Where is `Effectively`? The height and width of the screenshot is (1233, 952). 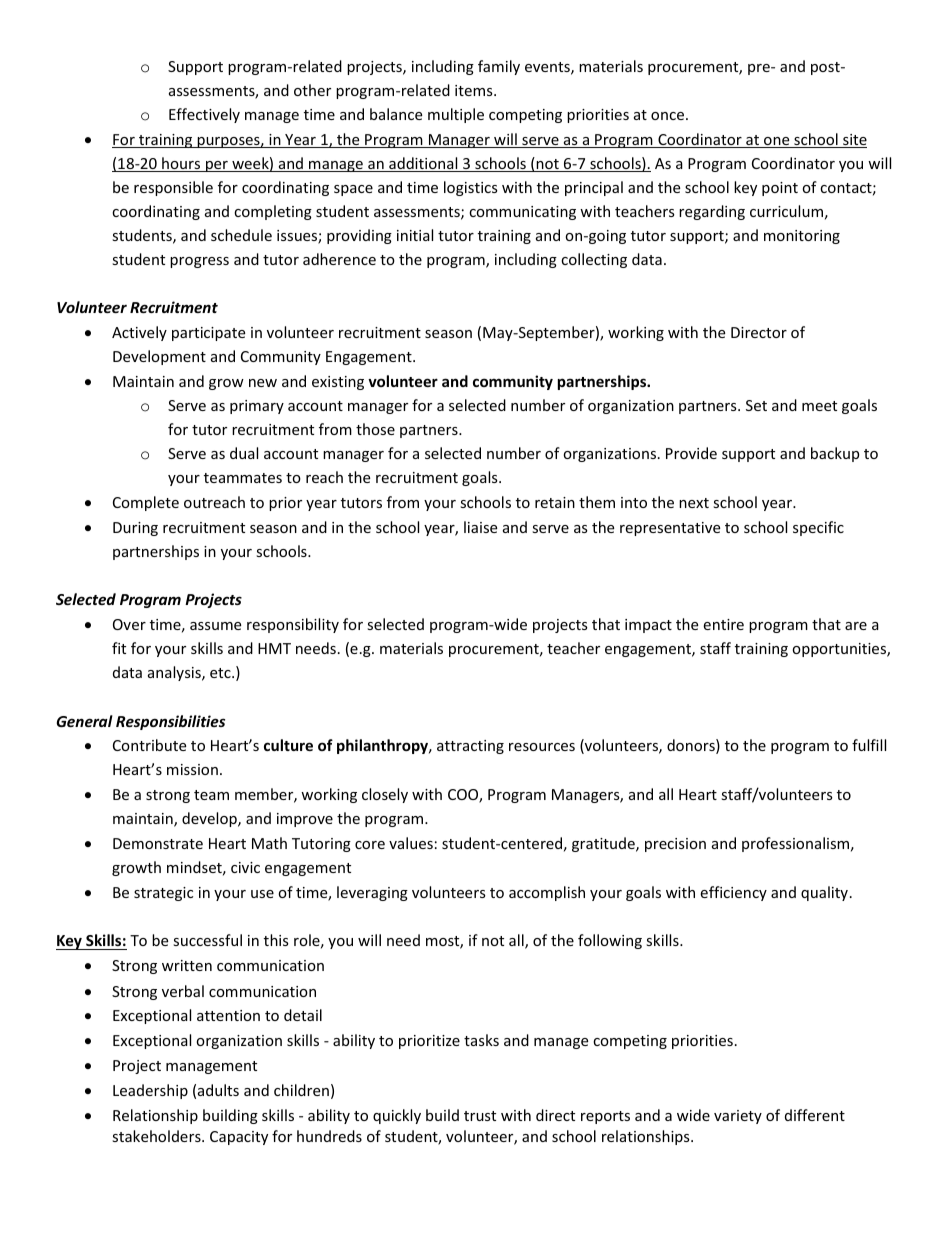 Effectively is located at coordinates (204, 115).
